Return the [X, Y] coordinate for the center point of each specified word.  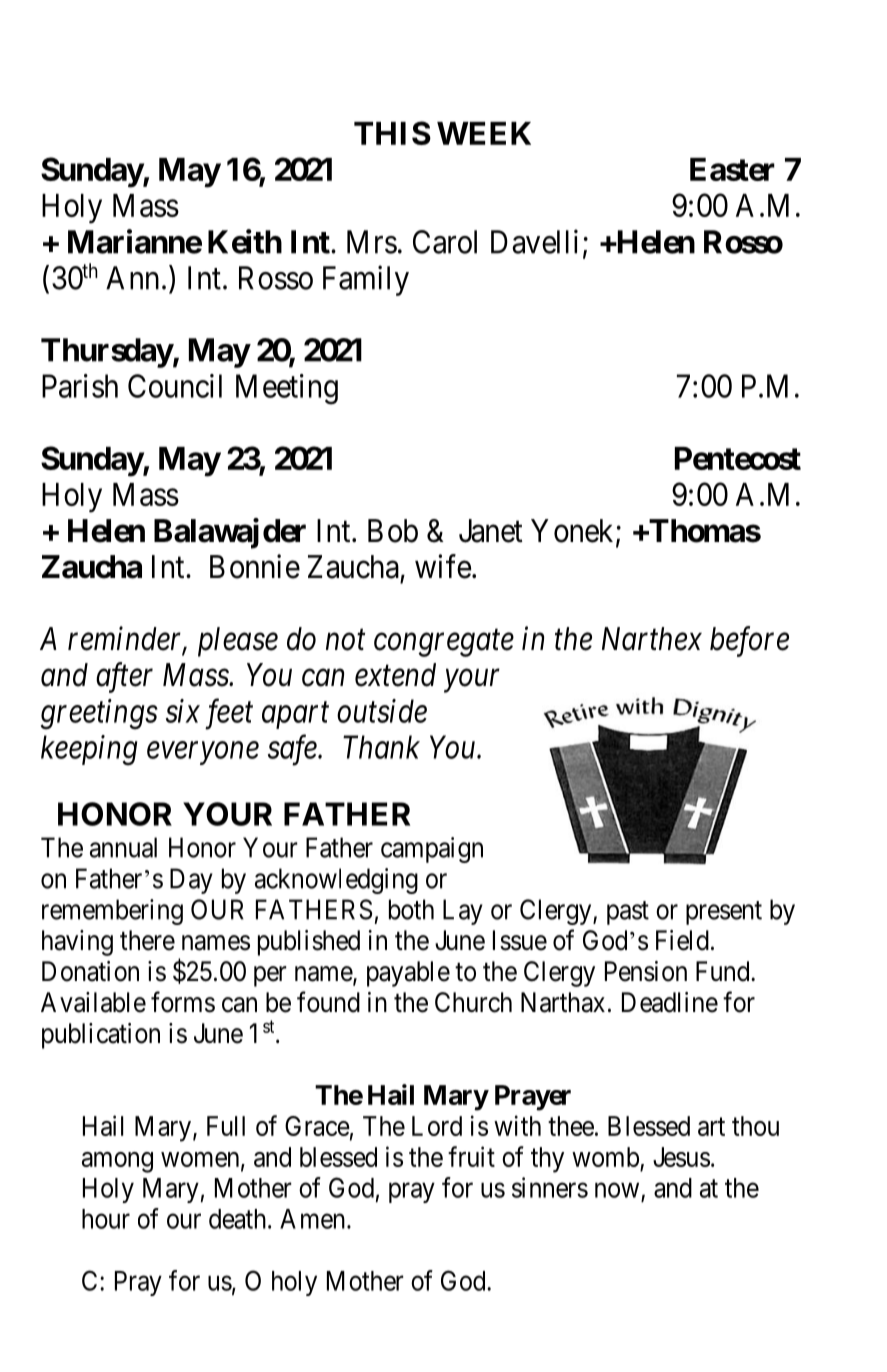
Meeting [287, 389]
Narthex [652, 639]
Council [175, 386]
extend [395, 675]
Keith [245, 241]
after [124, 677]
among [117, 1162]
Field [682, 940]
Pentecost [738, 458]
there [147, 940]
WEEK [484, 133]
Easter [732, 169]
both [411, 909]
